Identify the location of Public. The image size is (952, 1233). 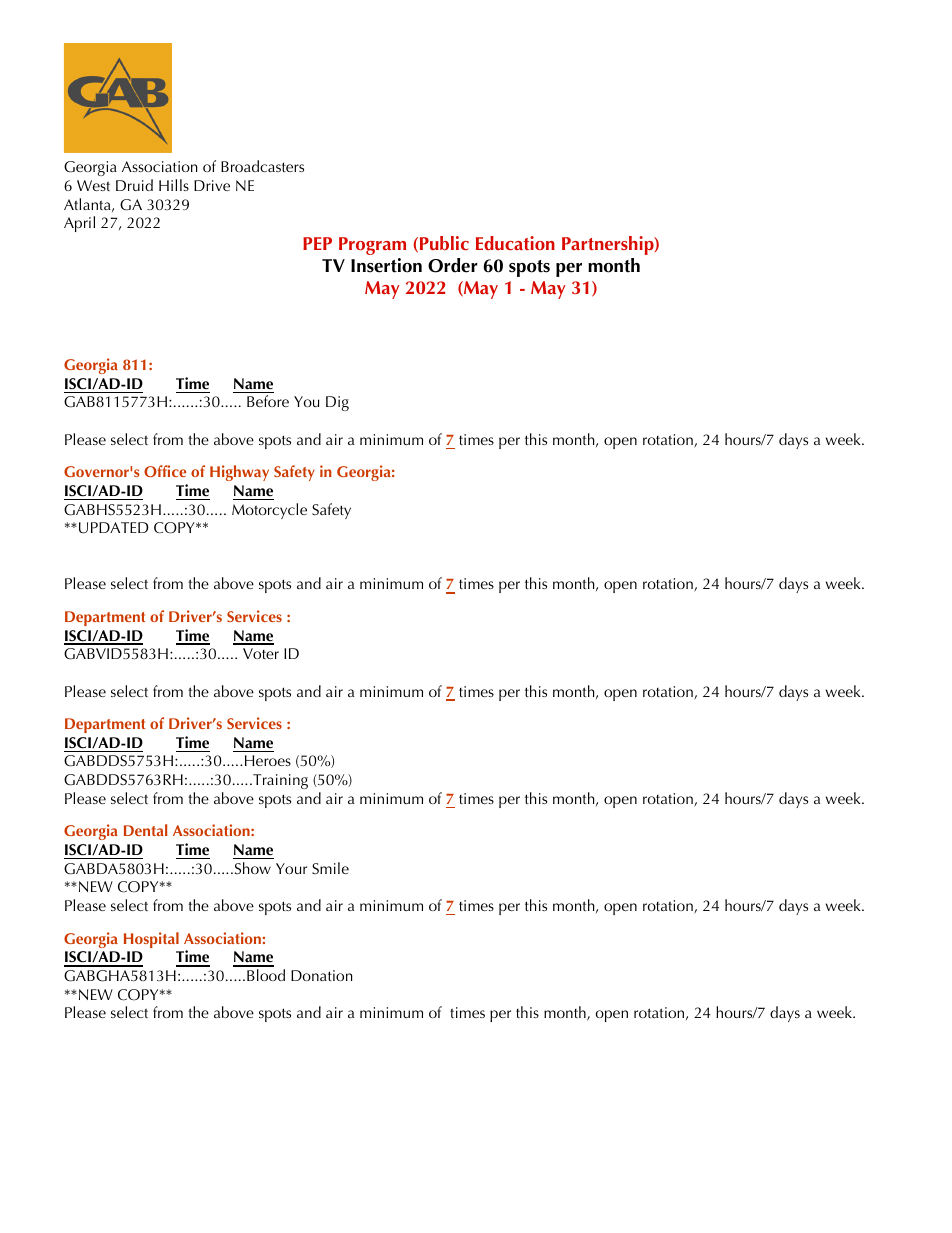
(444, 243).
